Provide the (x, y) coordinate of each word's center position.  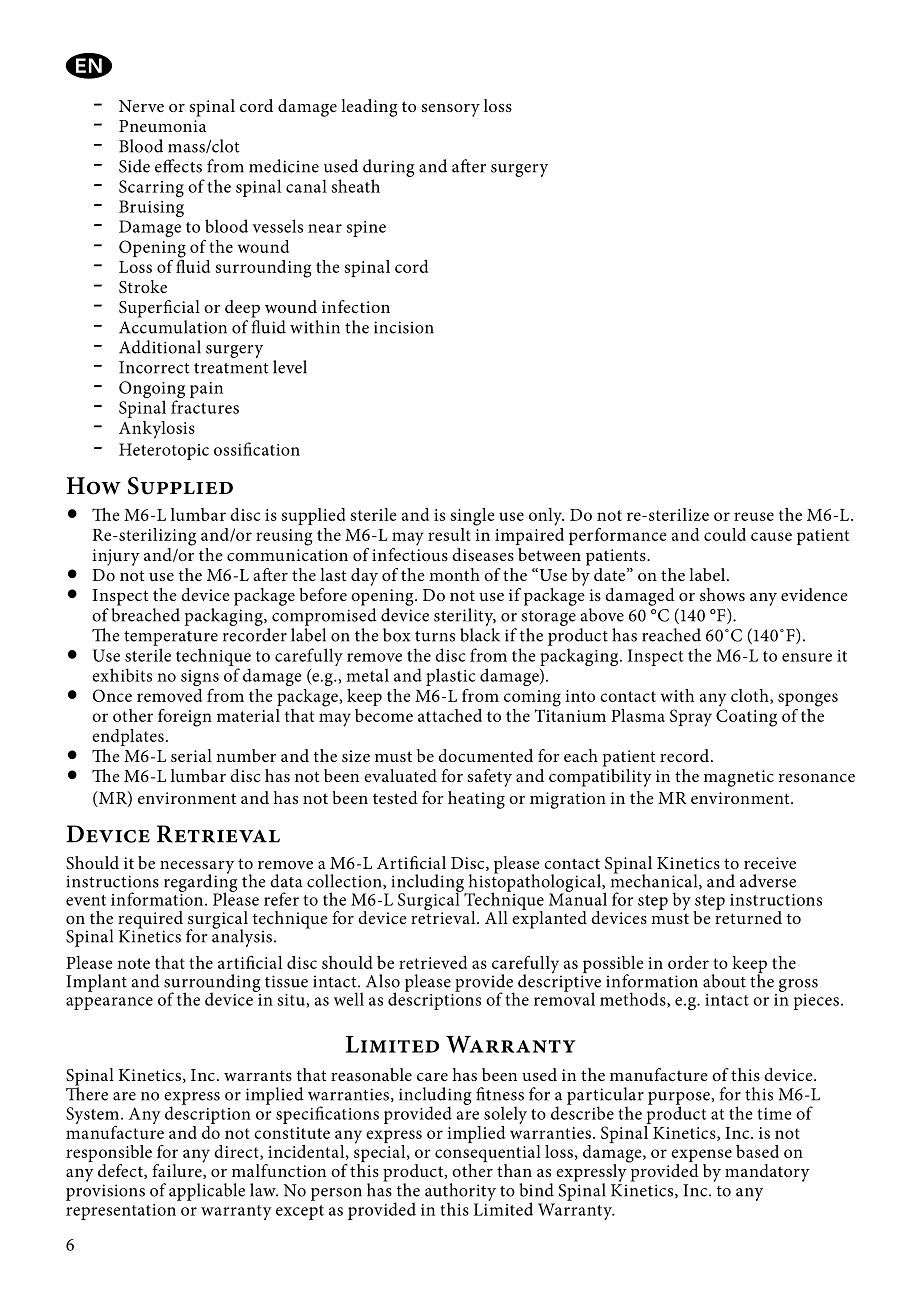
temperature (171, 638)
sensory (451, 110)
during (389, 168)
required (150, 921)
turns (435, 636)
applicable (207, 1192)
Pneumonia (162, 126)
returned (748, 916)
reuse (754, 516)
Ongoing (152, 391)
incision (404, 327)
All (496, 917)
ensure (807, 657)
